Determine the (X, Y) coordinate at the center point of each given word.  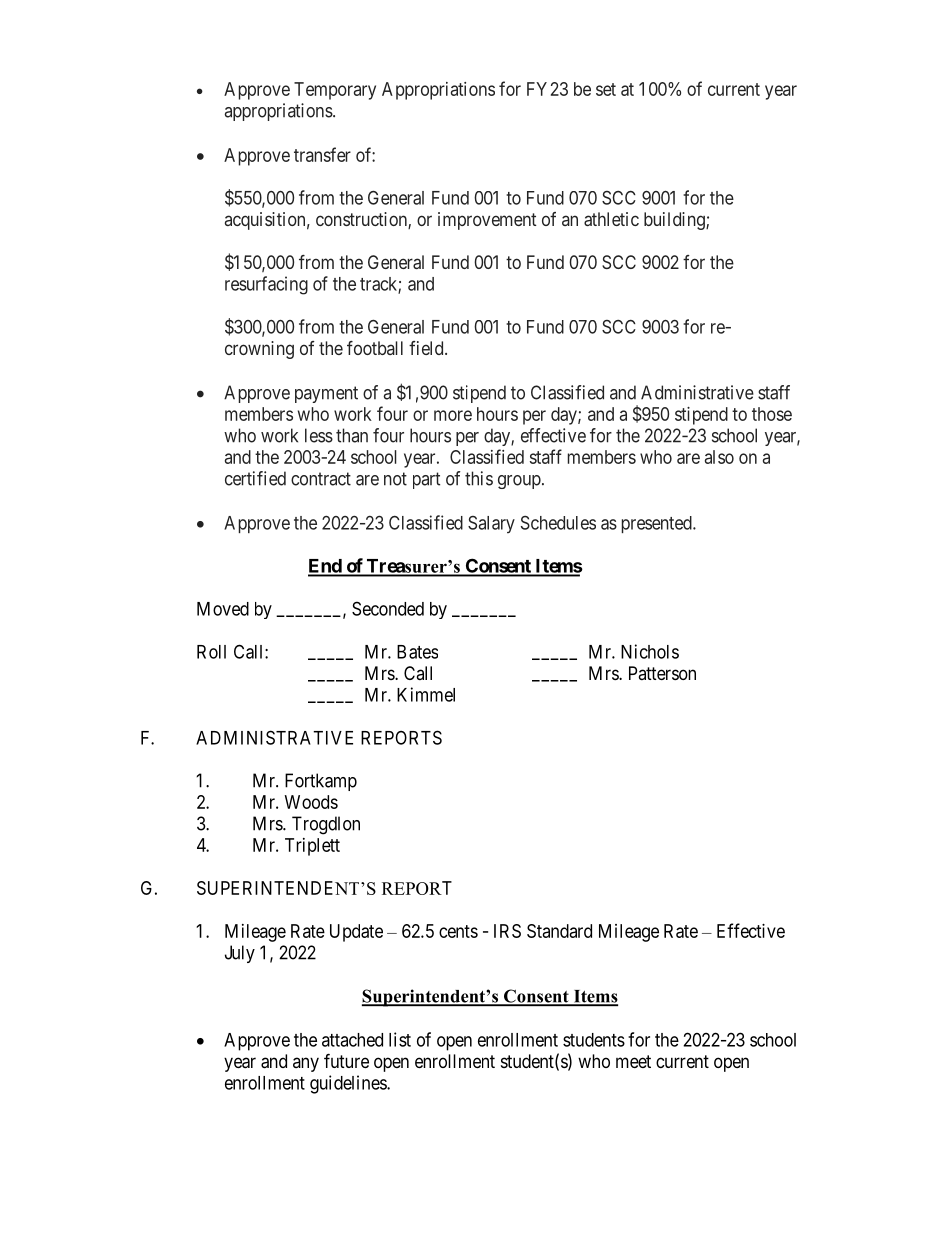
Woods (311, 802)
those (772, 414)
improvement (487, 221)
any (306, 1064)
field (427, 348)
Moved (223, 609)
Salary (491, 524)
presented (658, 524)
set (606, 89)
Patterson (662, 673)
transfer (322, 154)
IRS (507, 931)
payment (326, 394)
